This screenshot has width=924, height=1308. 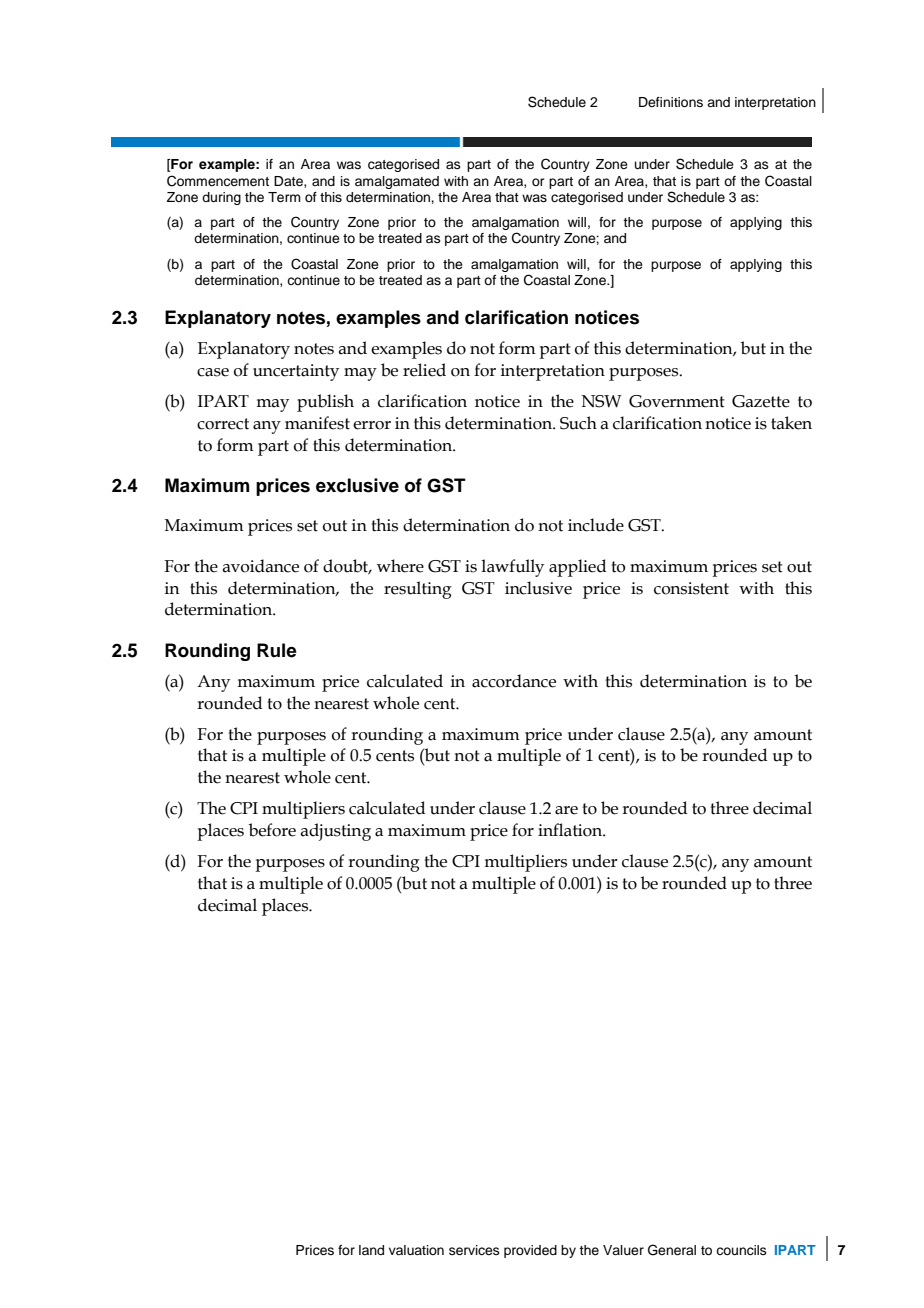 I want to click on consistent, so click(x=691, y=588).
